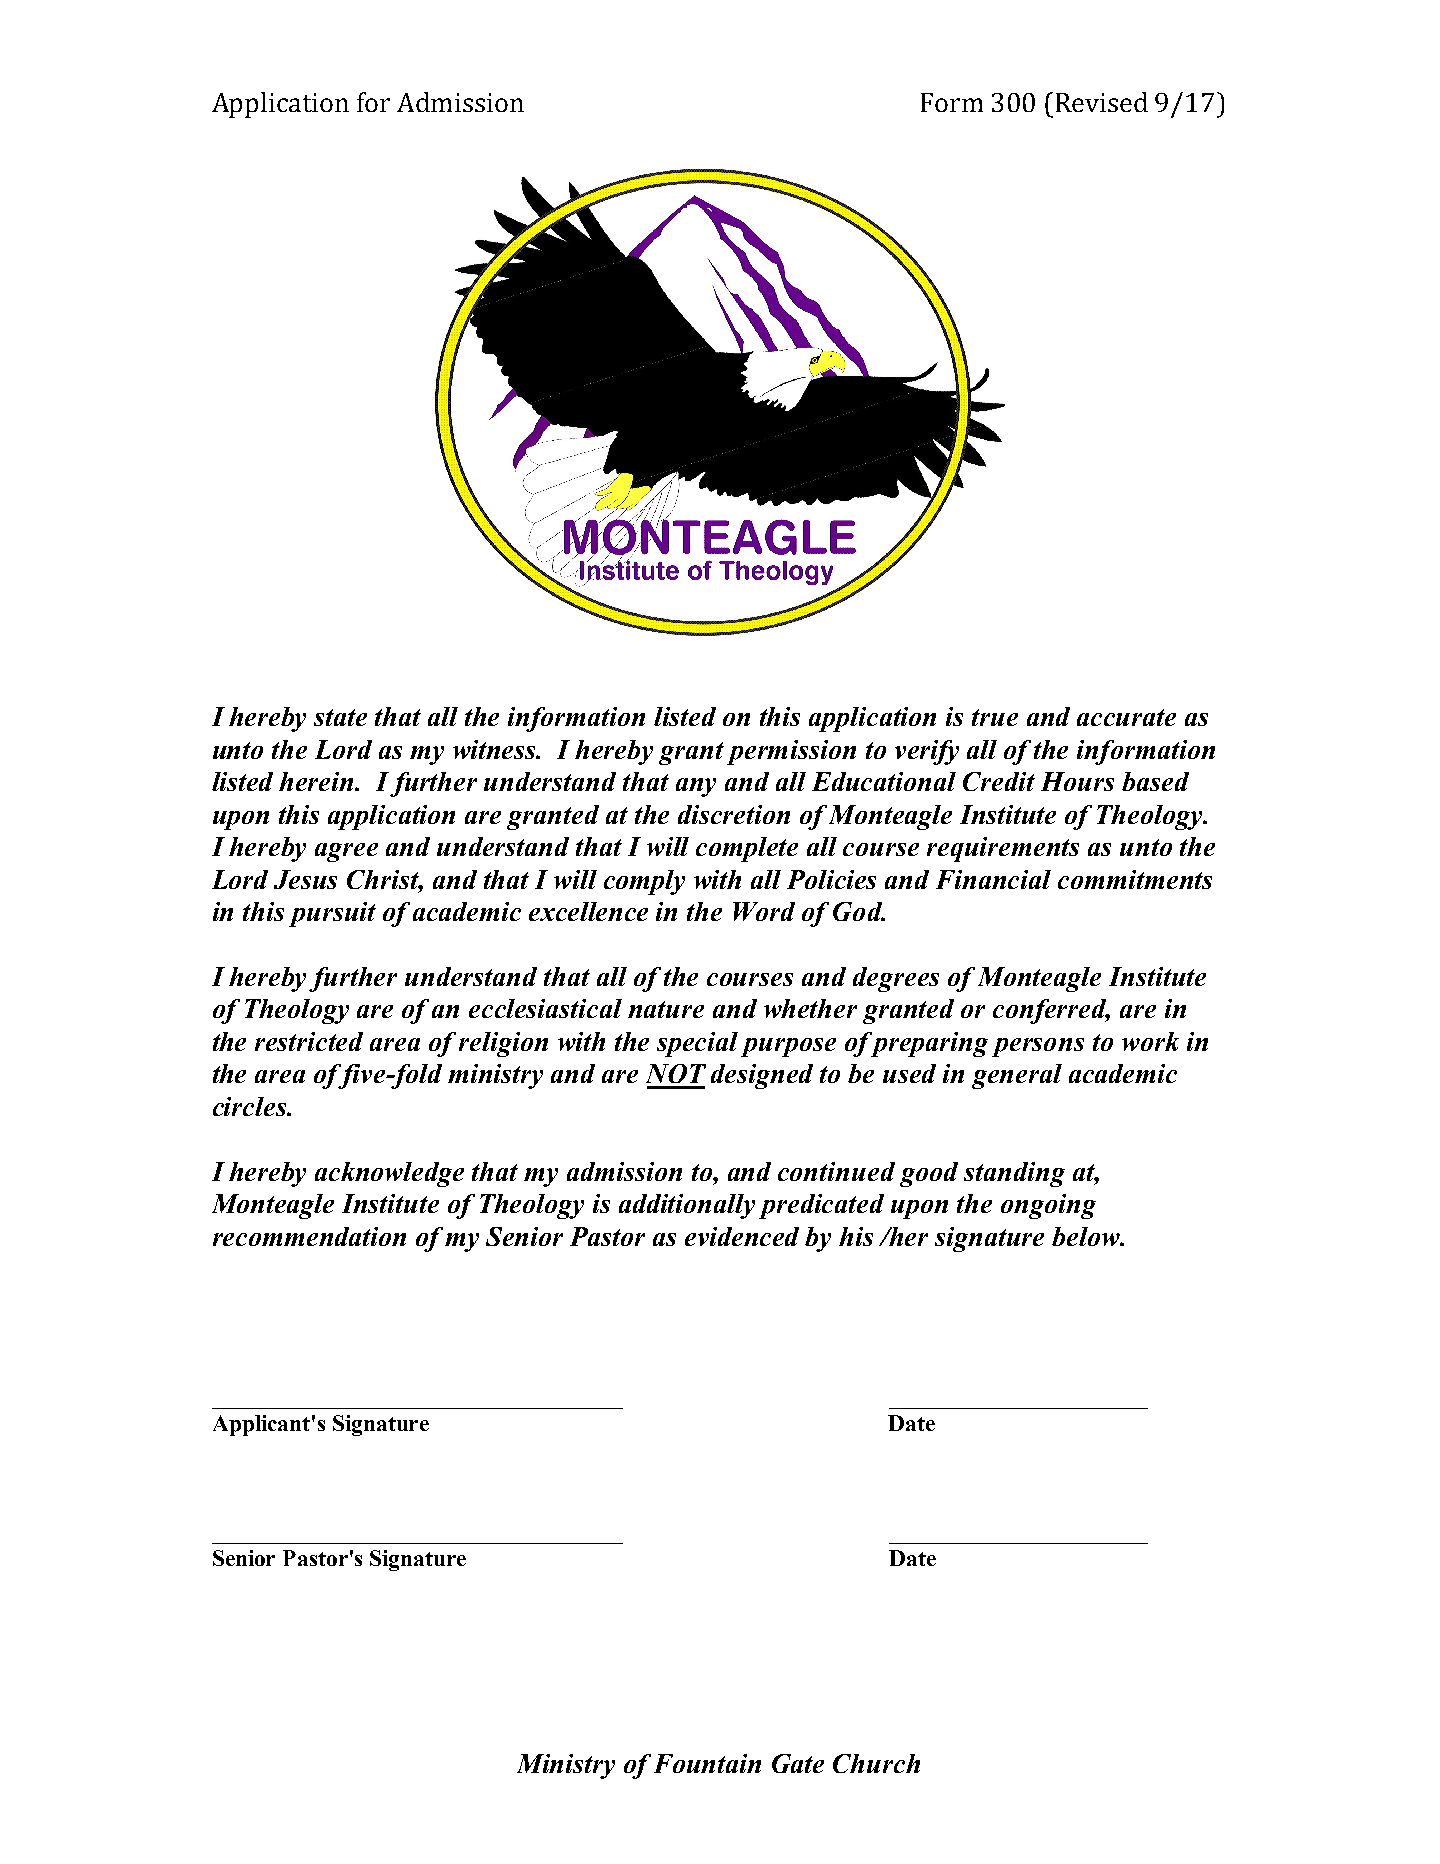 The image size is (1440, 1864). I want to click on state, so click(340, 717).
